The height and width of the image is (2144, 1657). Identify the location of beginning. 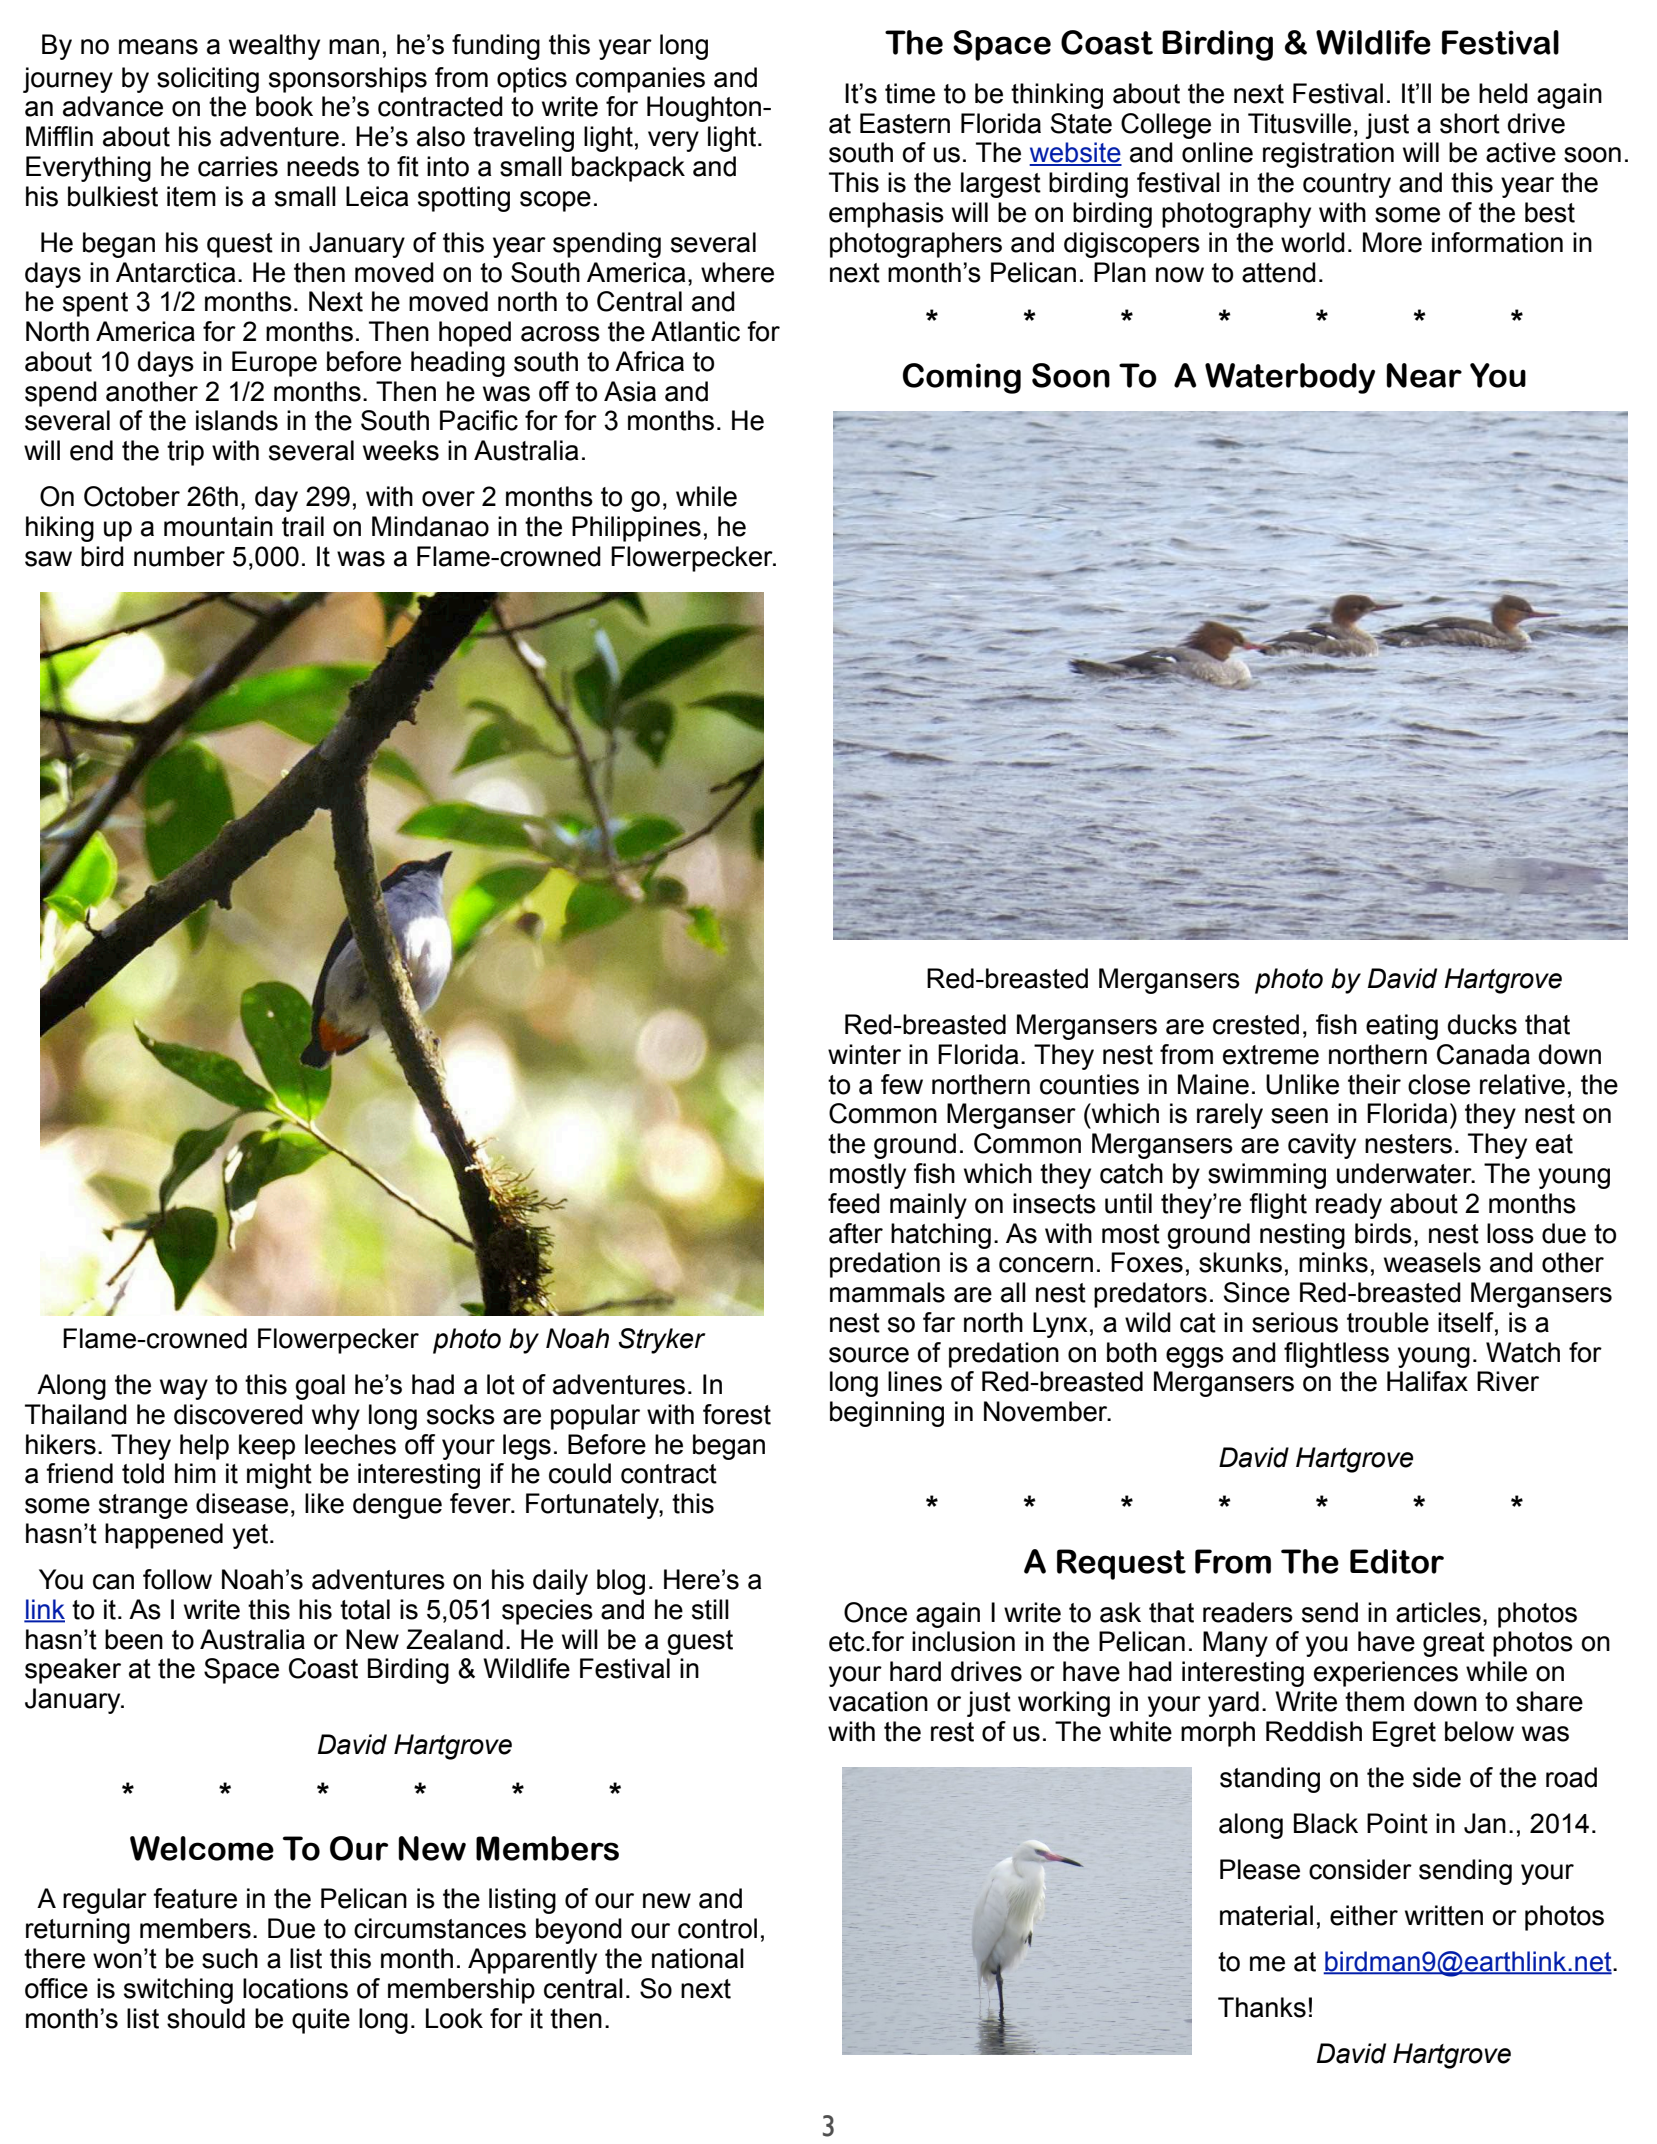
(887, 1414).
